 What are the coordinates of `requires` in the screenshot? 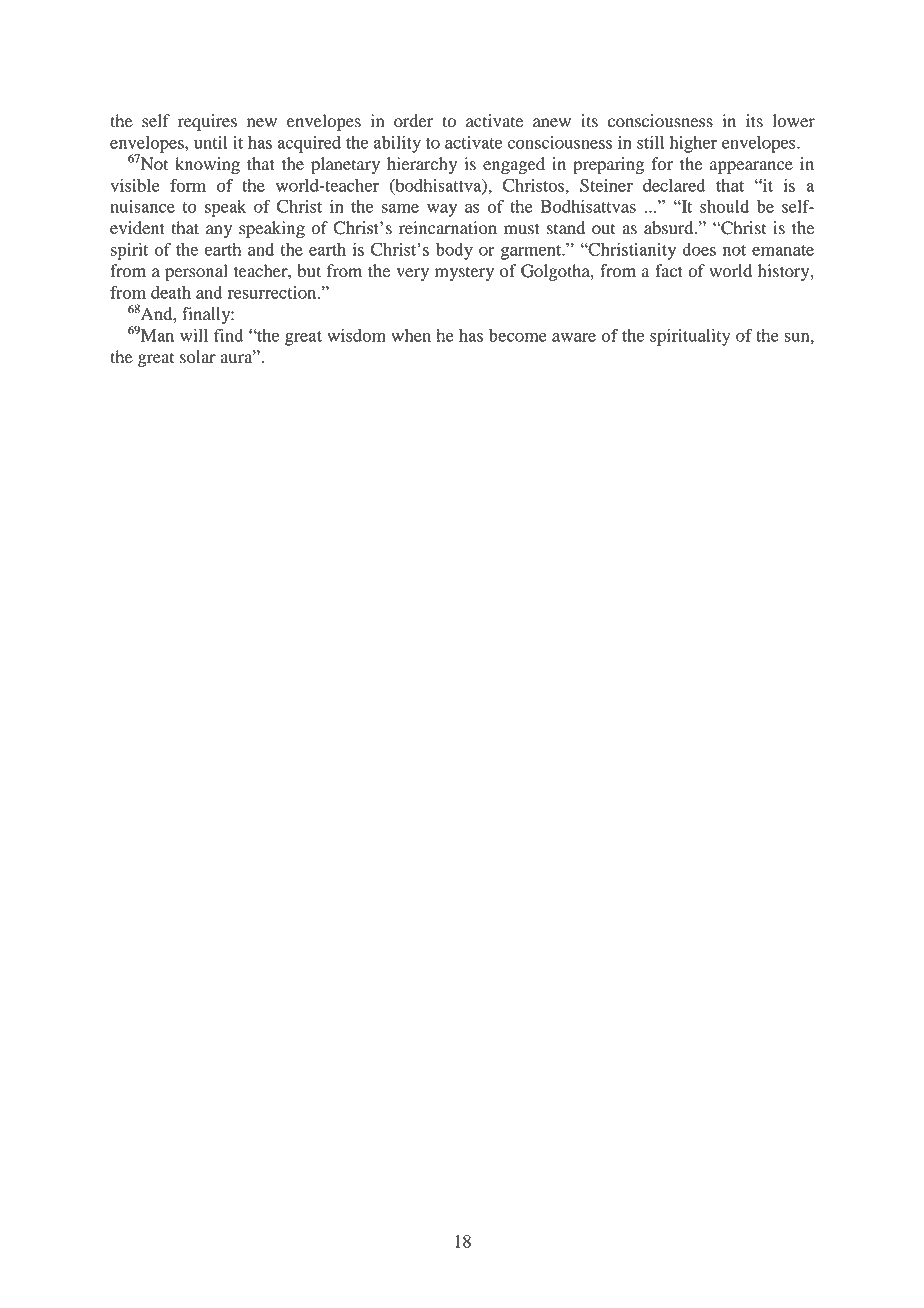 It's located at (207, 122).
